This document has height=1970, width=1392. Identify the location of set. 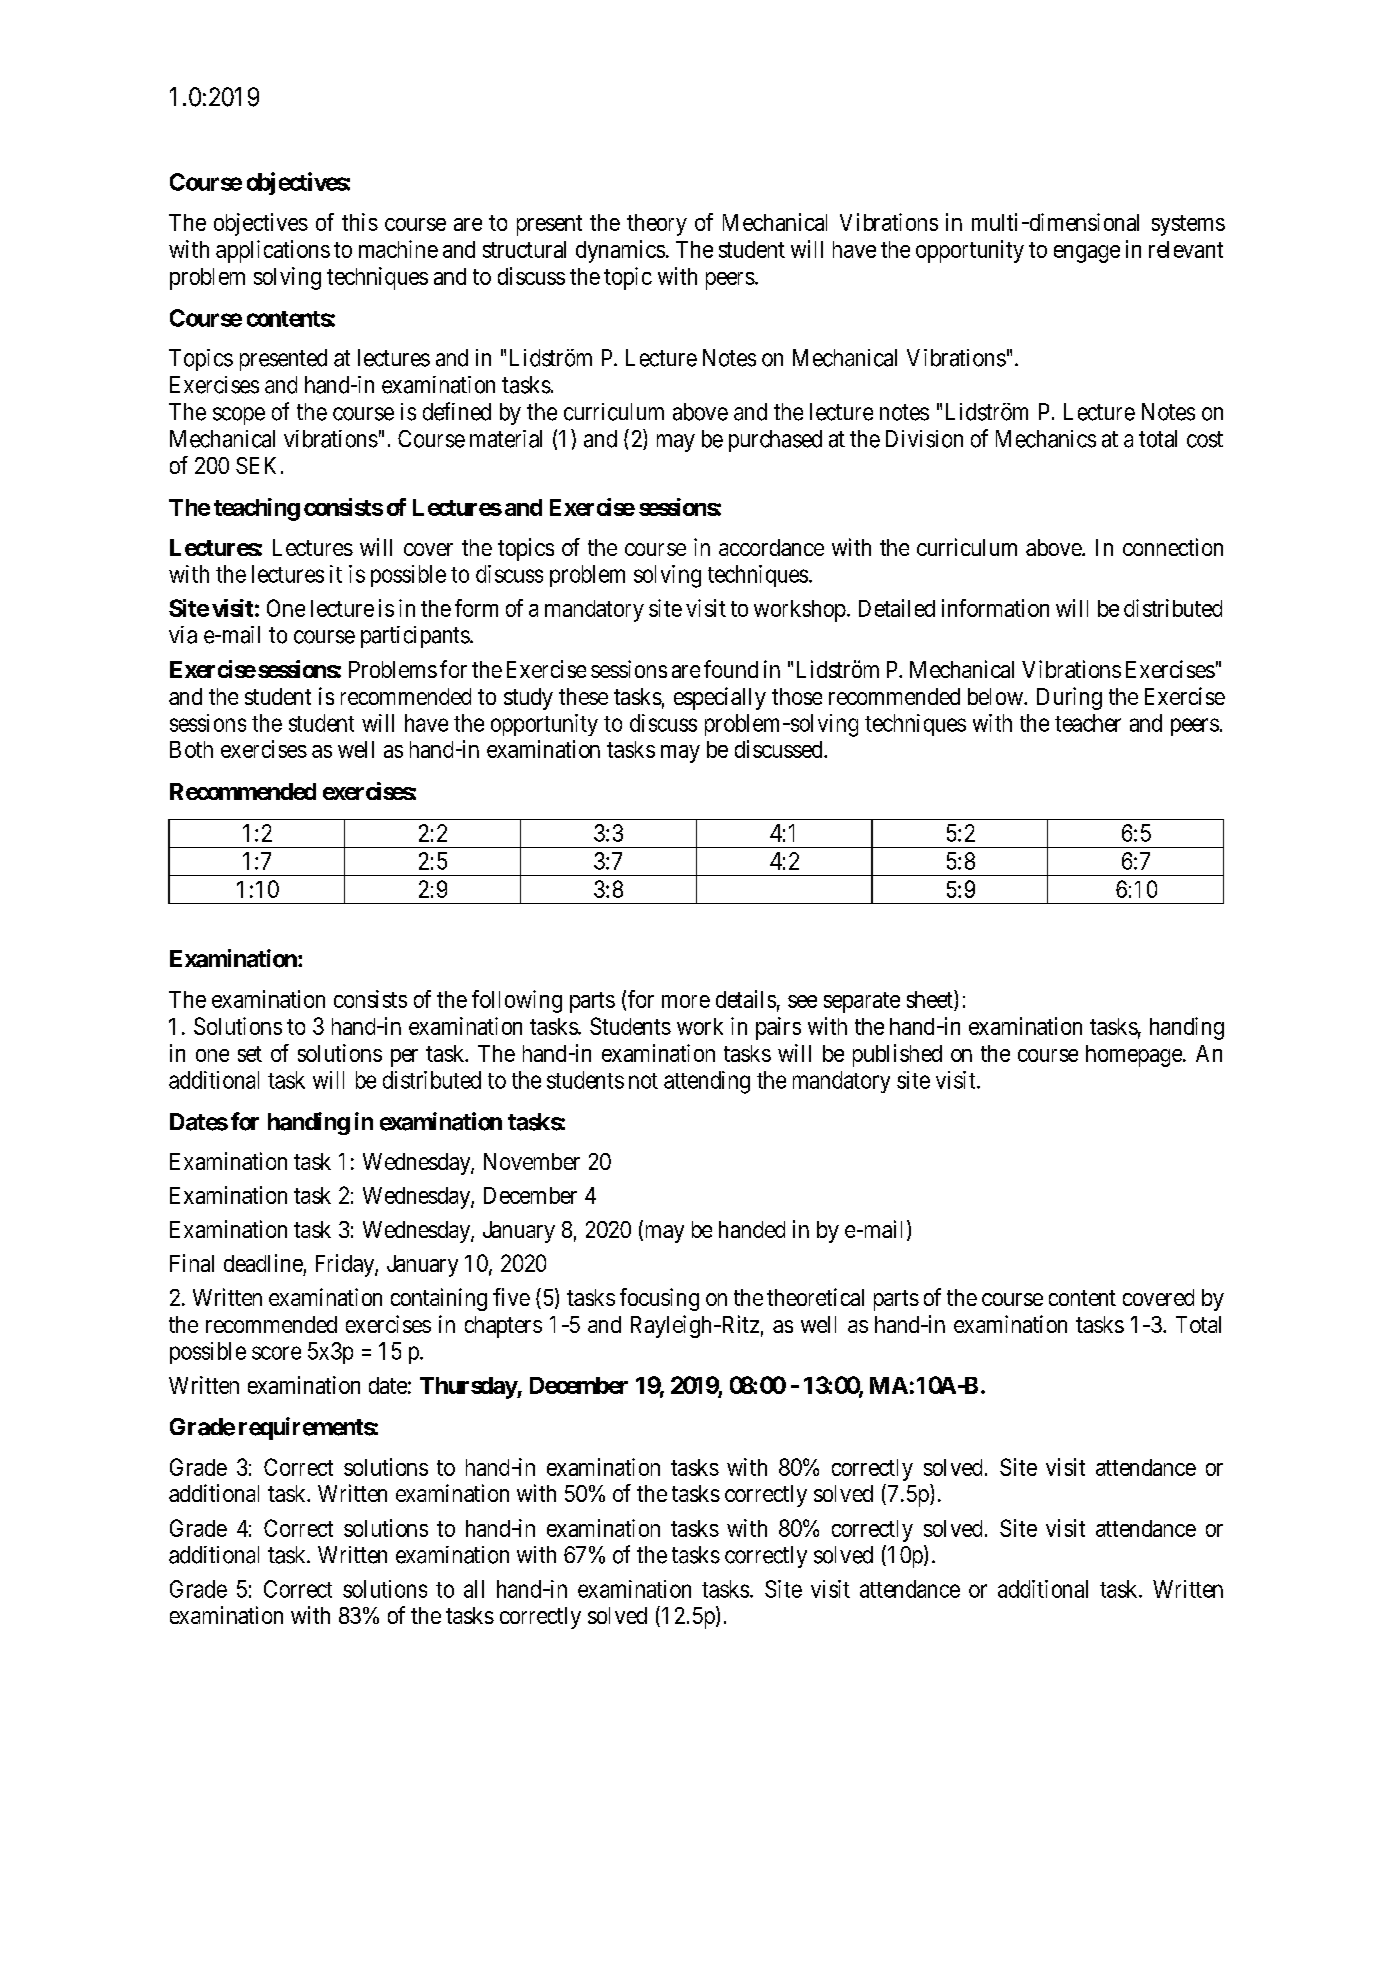
(250, 1054).
